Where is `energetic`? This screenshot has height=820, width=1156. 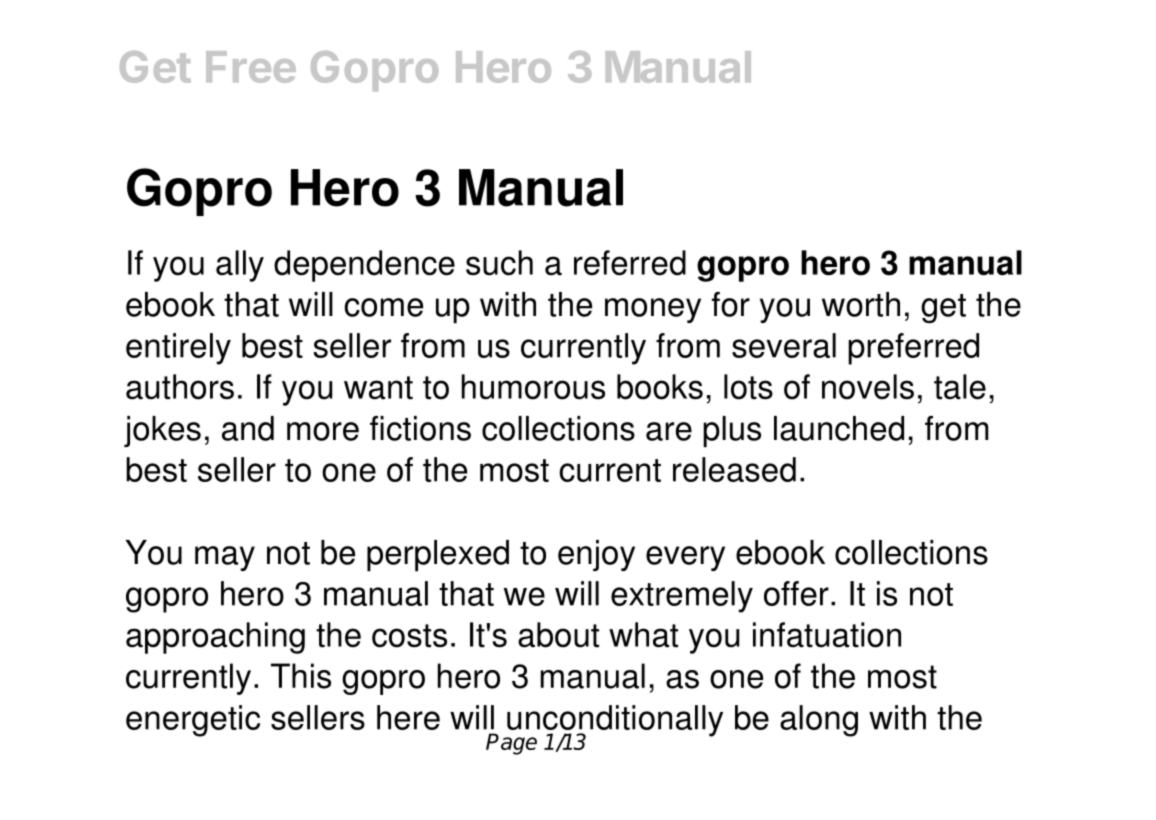 energetic is located at coordinates (193, 721).
